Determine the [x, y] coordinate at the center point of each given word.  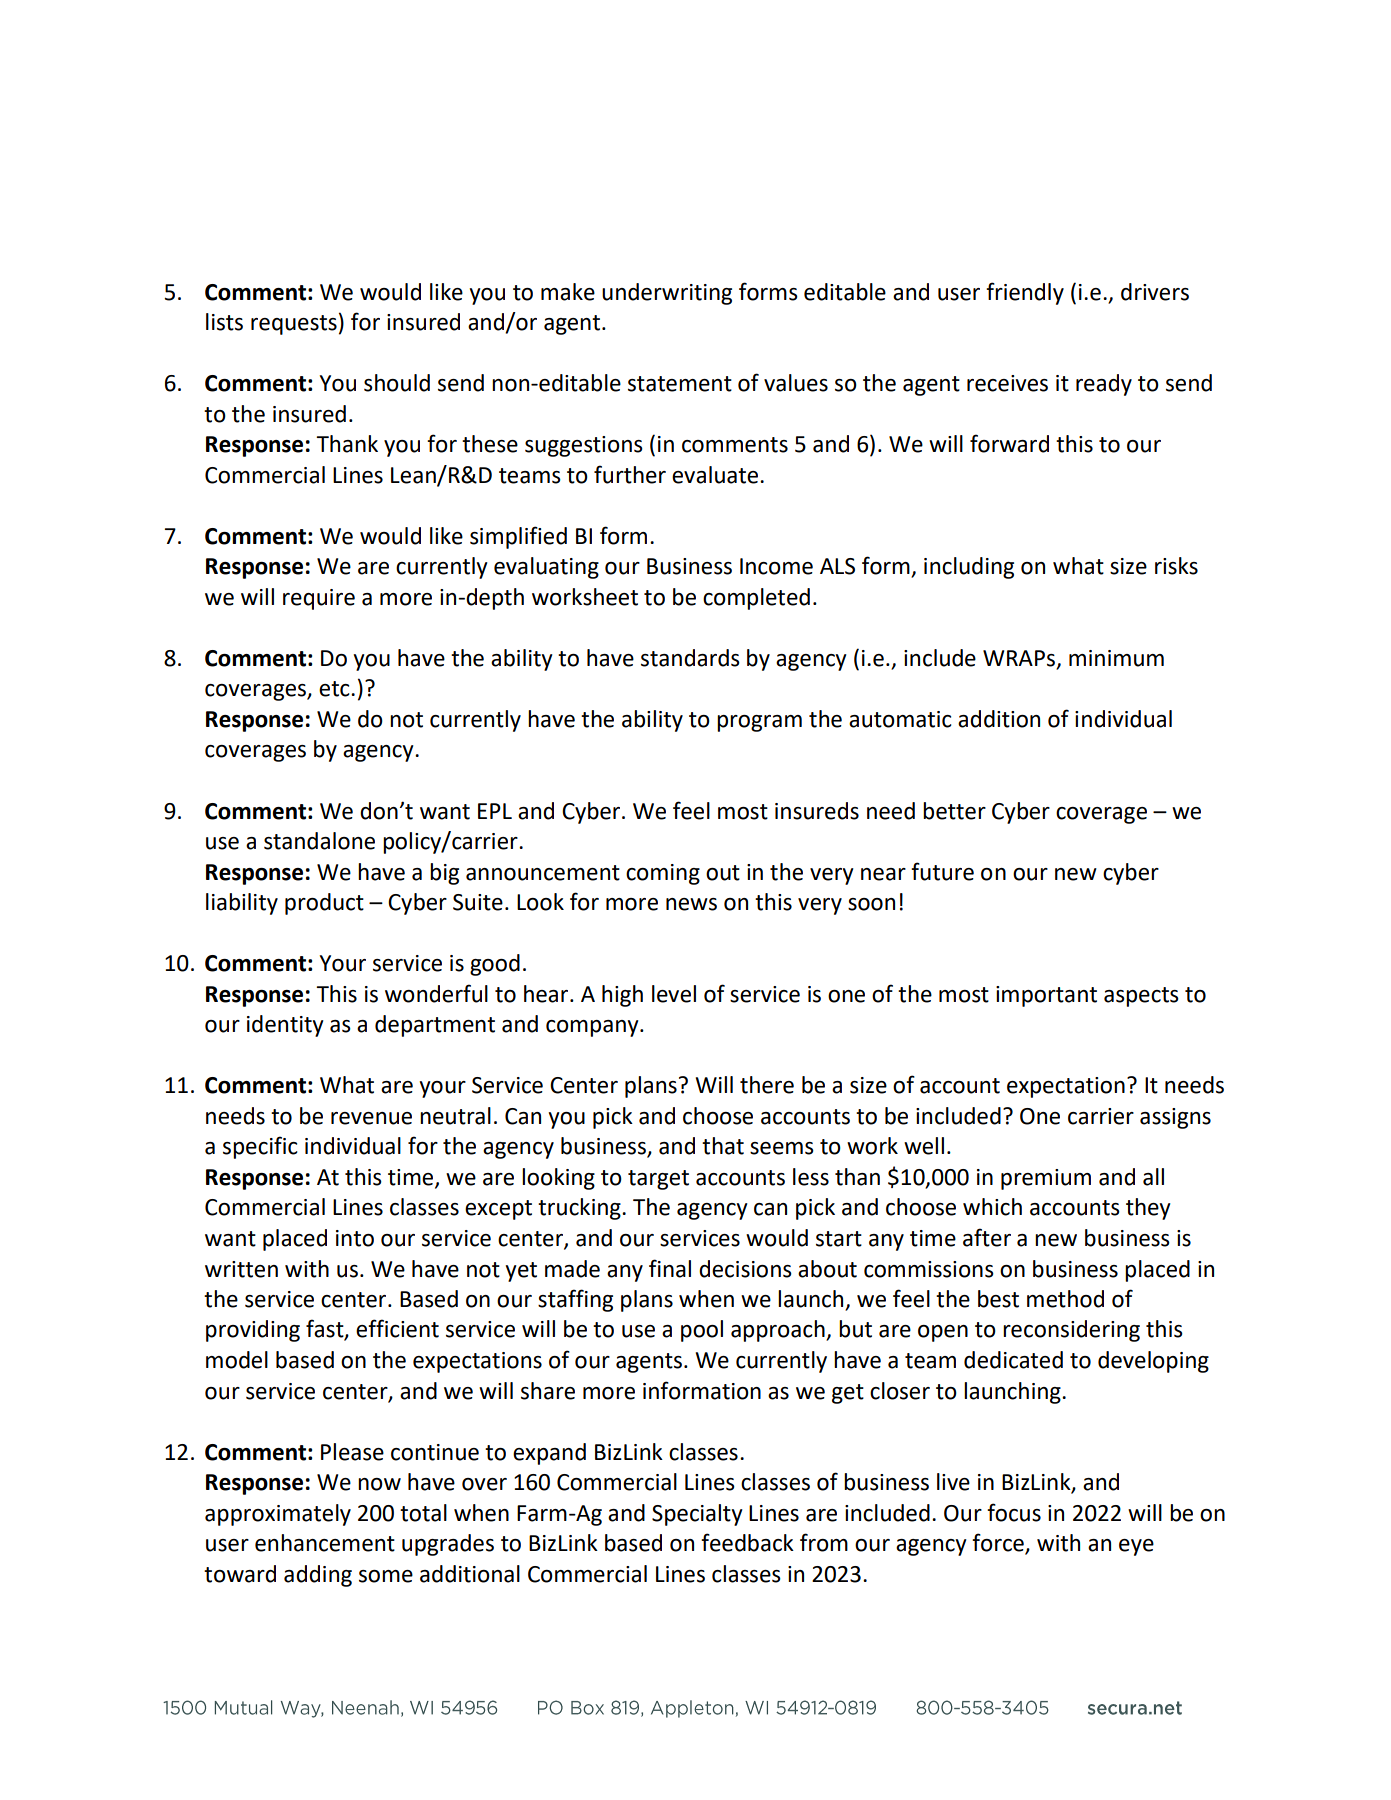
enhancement [325, 1543]
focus [1014, 1512]
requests [294, 325]
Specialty [697, 1515]
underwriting [667, 294]
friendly [1025, 293]
